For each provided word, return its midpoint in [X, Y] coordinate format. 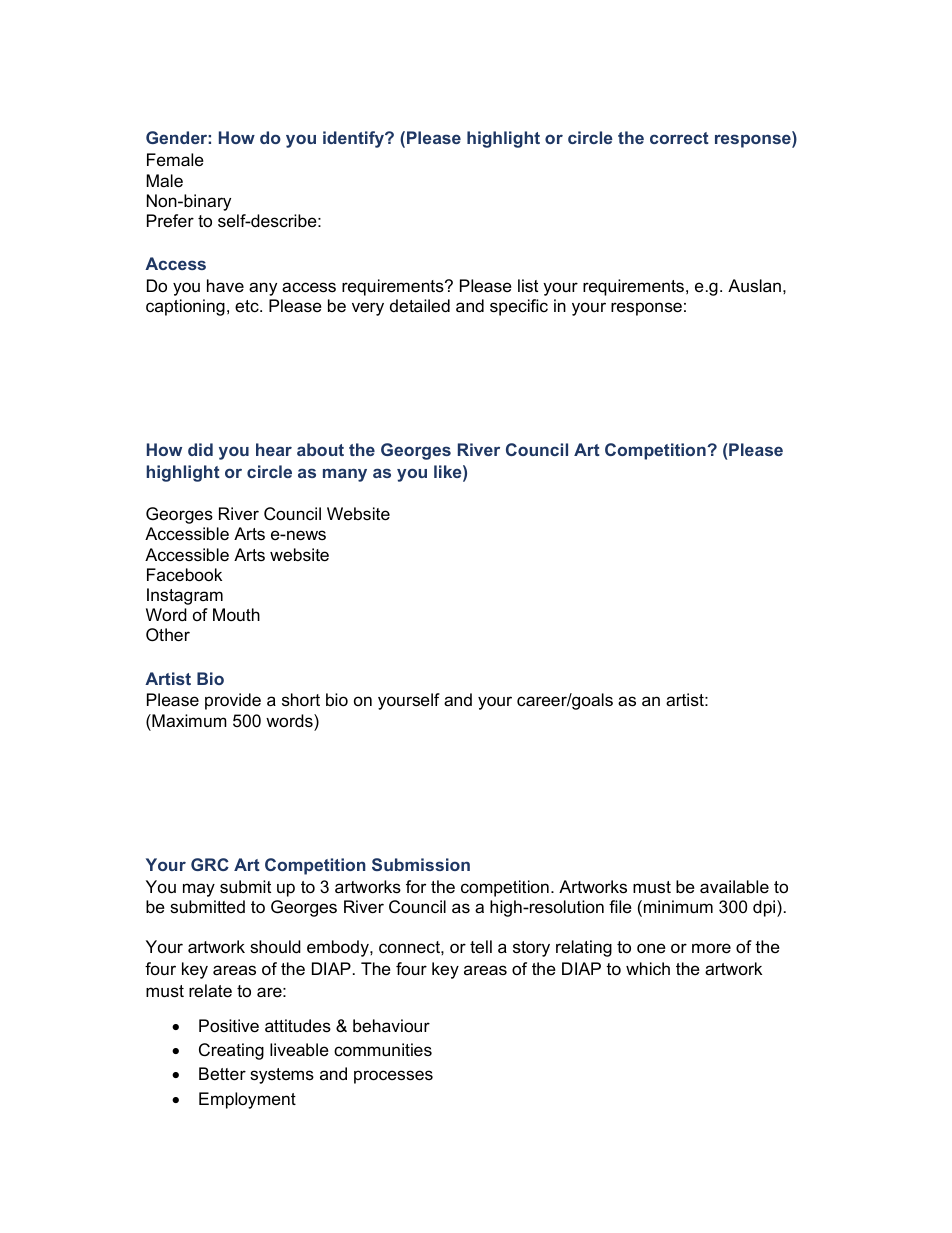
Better [222, 1074]
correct [679, 138]
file [620, 906]
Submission [421, 864]
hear [274, 449]
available [734, 887]
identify [355, 139]
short [301, 699]
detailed [420, 305]
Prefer [170, 221]
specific [519, 307]
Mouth [236, 614]
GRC [210, 864]
